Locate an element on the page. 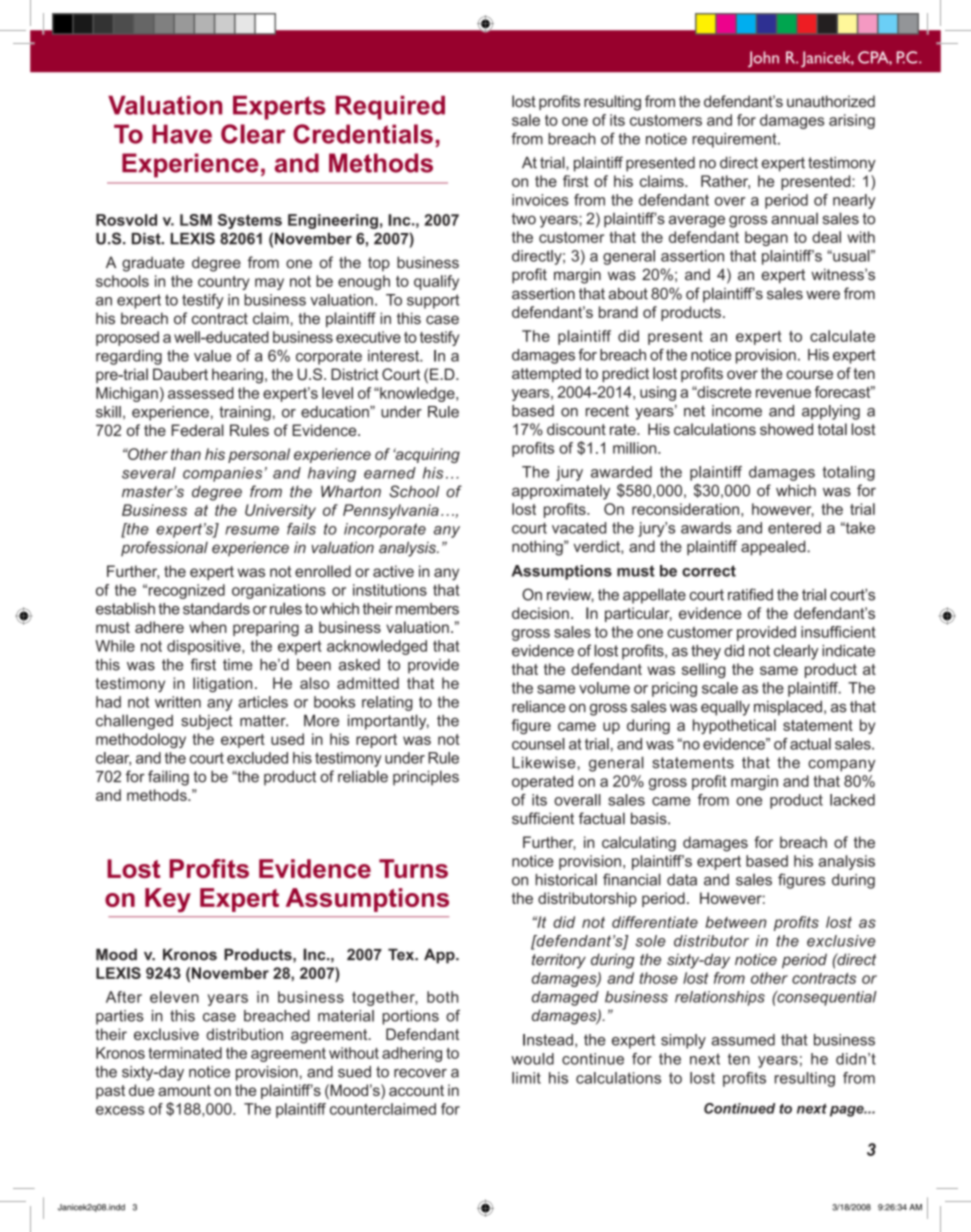 Image resolution: width=971 pixels, height=1232 pixels. Have is located at coordinates (182, 134).
